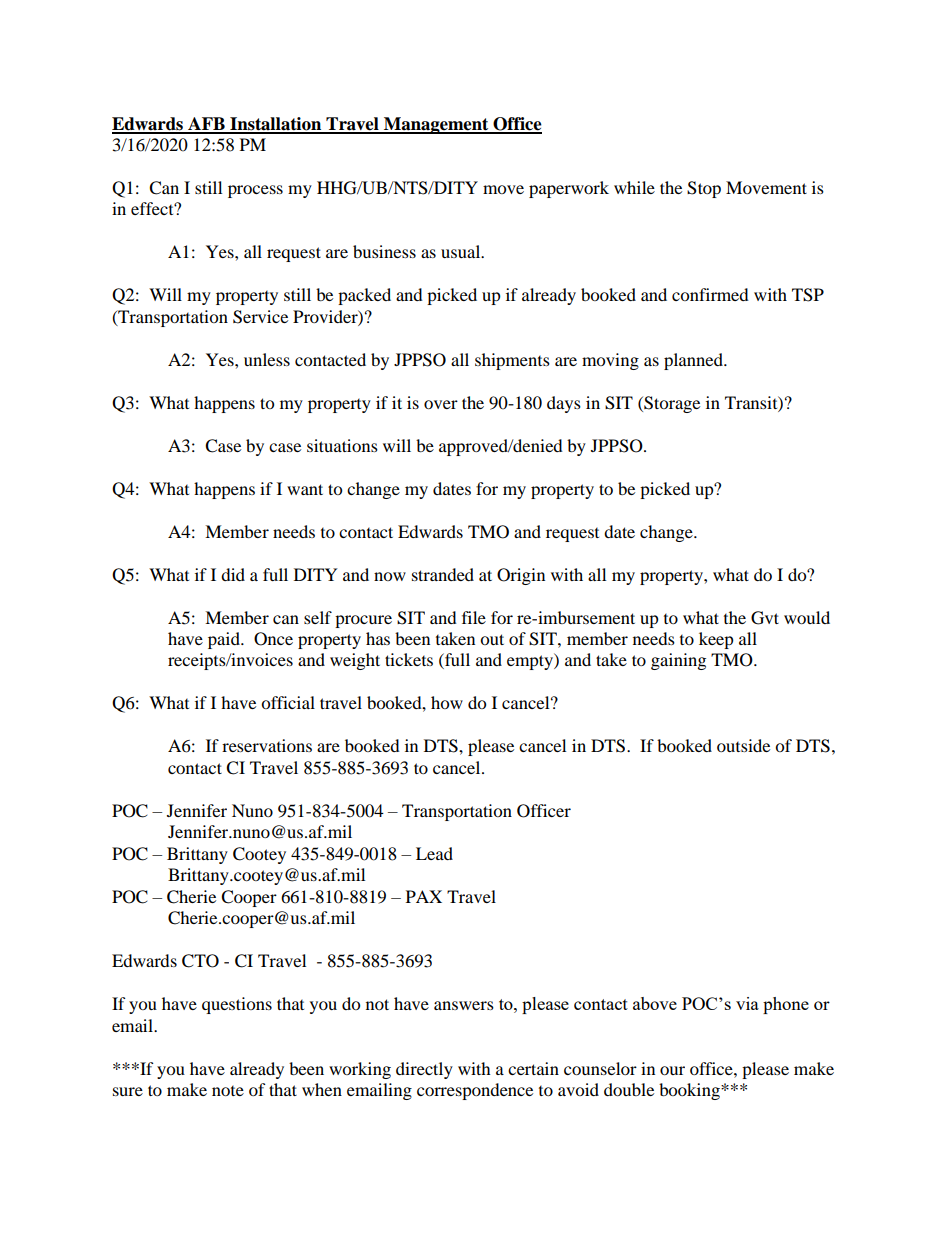  Describe the element at coordinates (424, 896) in the screenshot. I see `PAX` at that location.
